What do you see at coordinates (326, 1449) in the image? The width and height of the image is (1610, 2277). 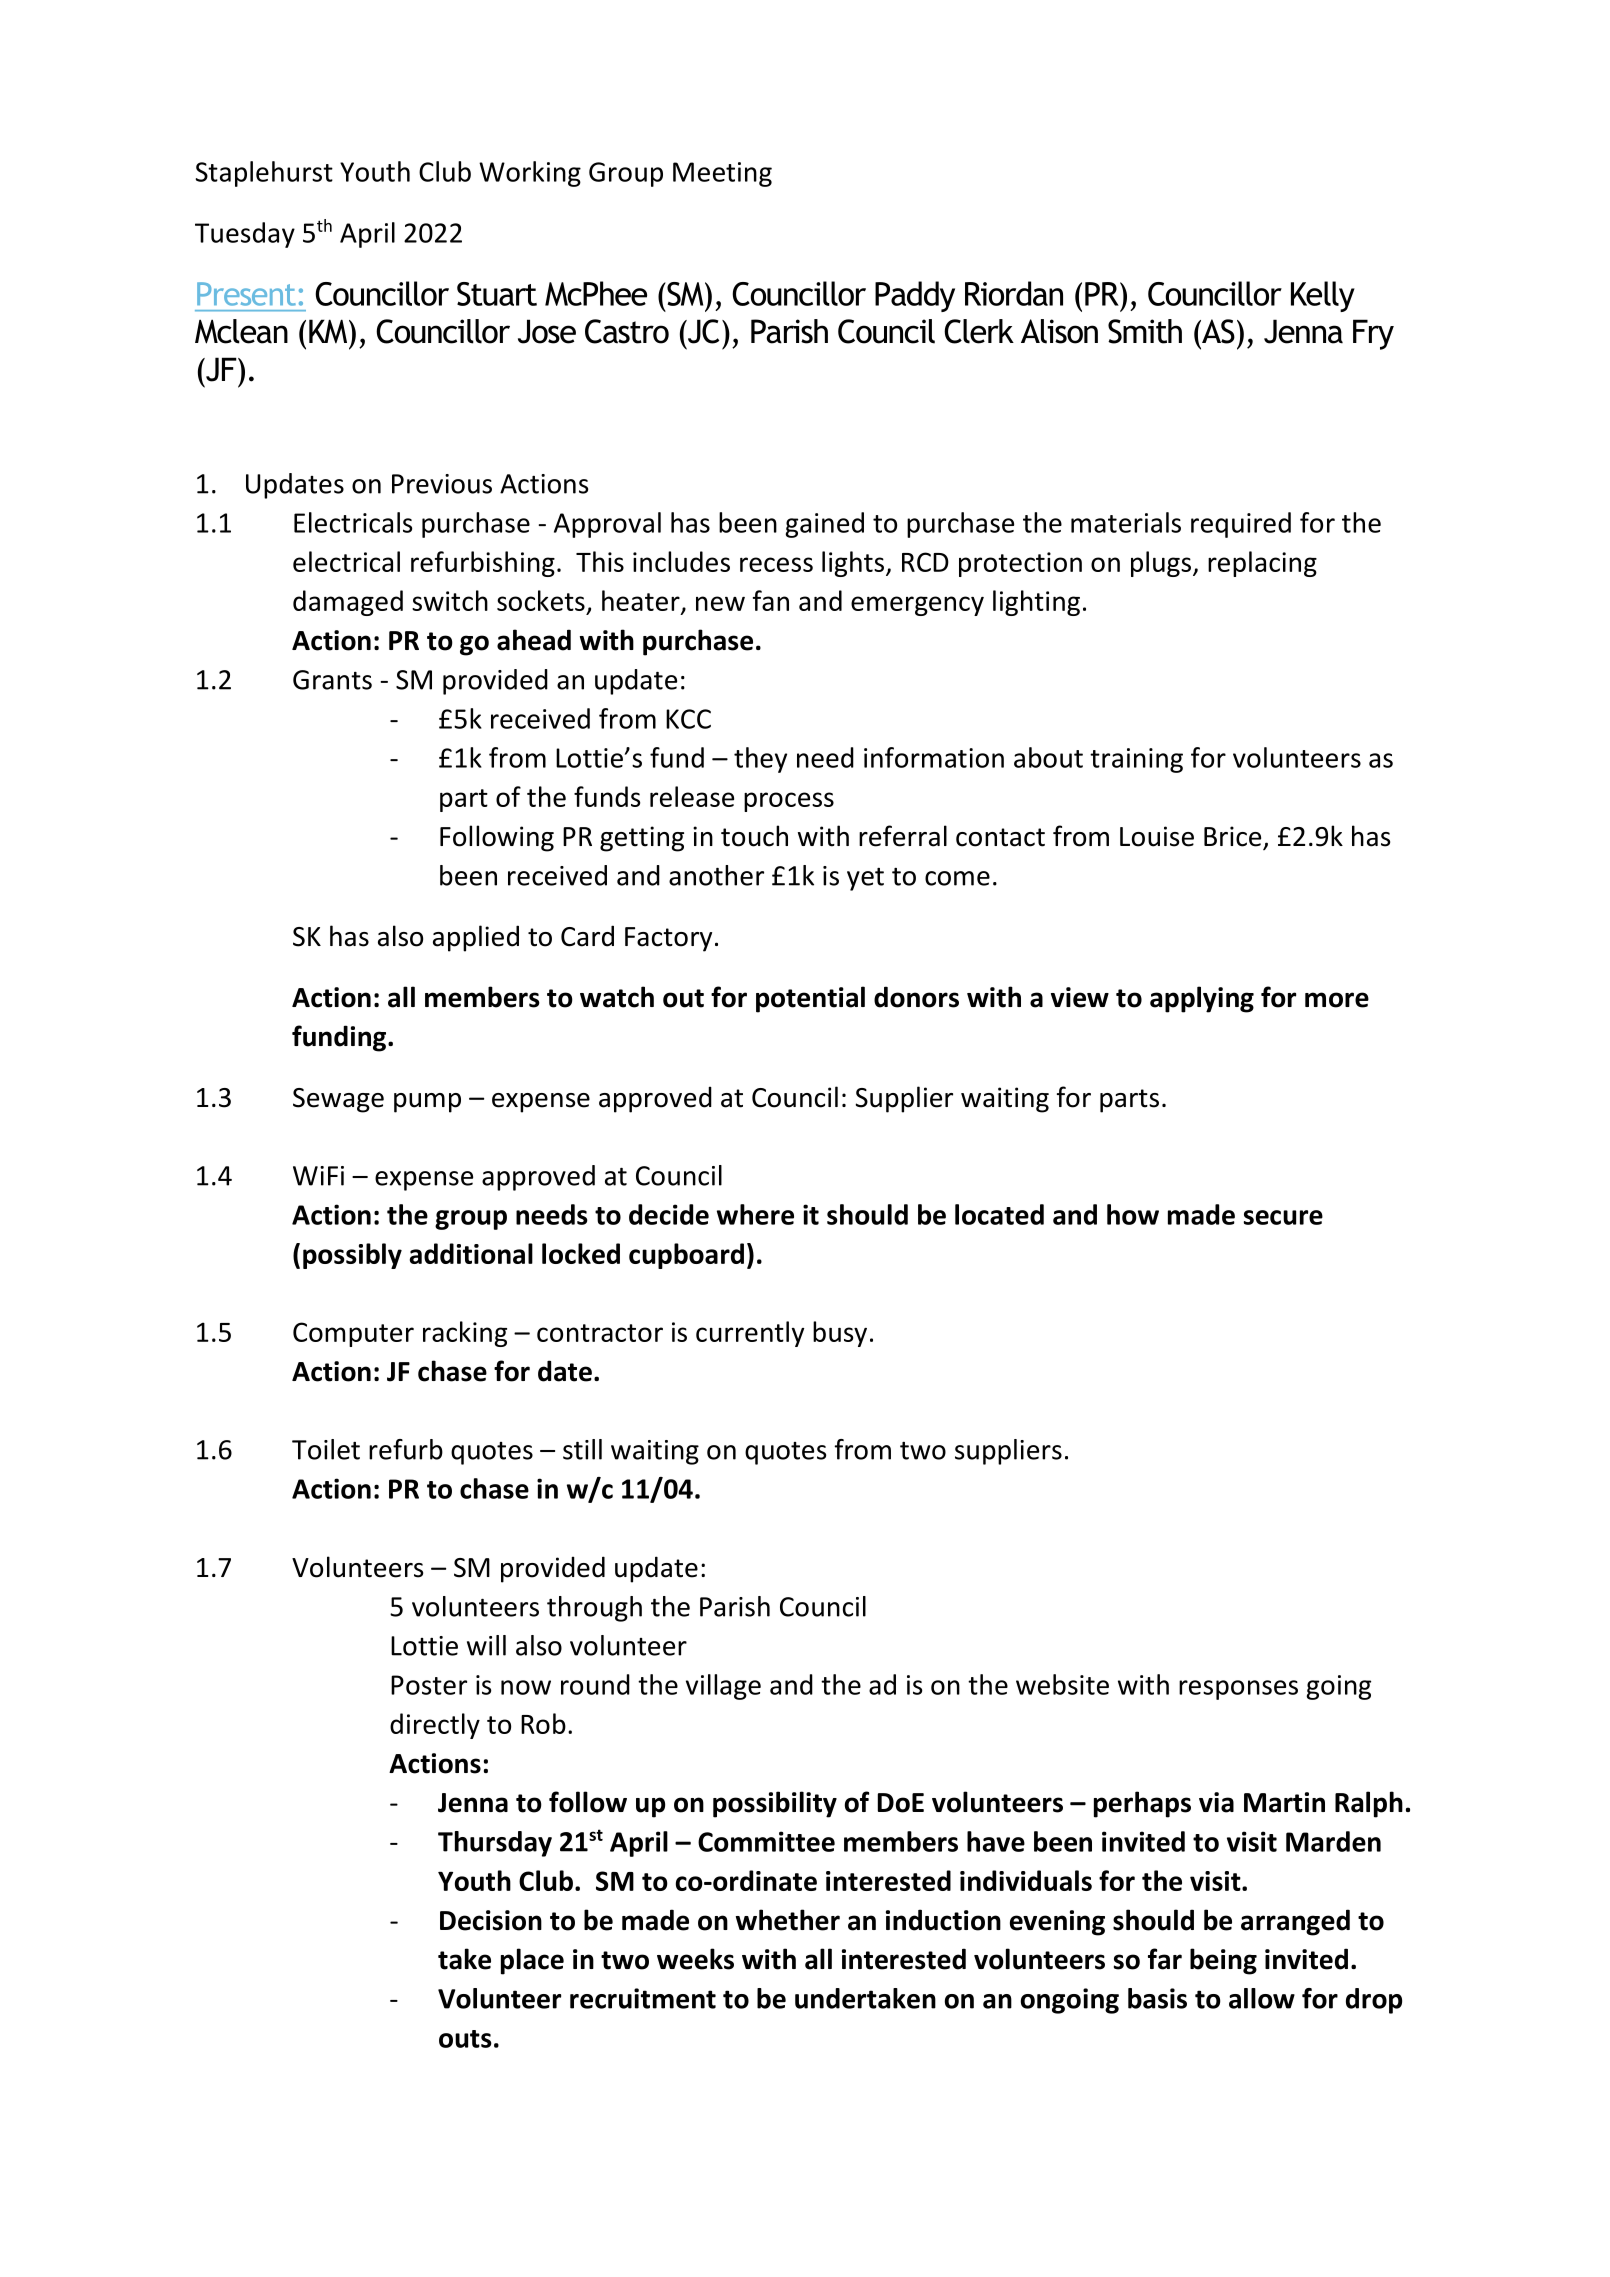 I see `Toilet` at bounding box center [326, 1449].
